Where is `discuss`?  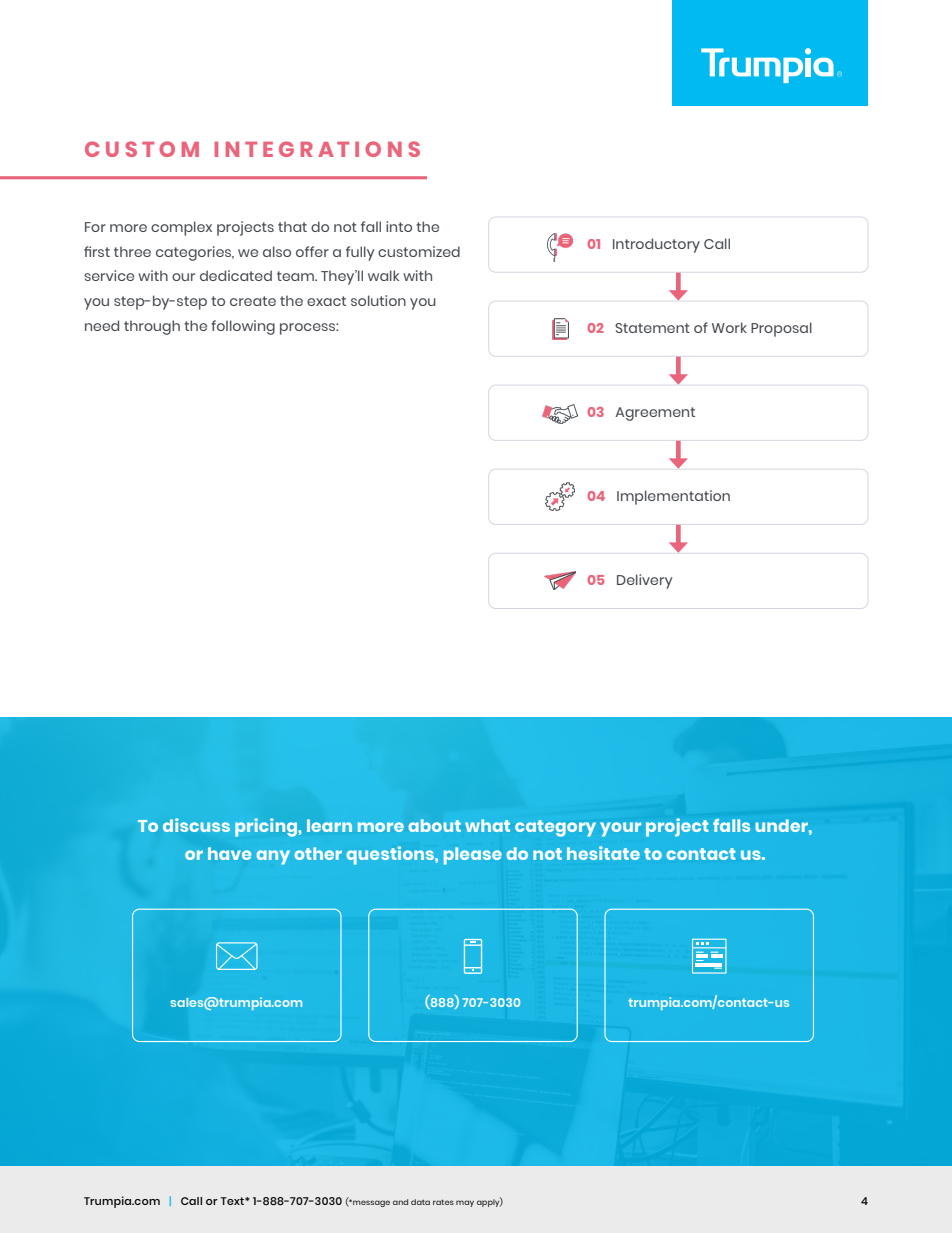
discuss is located at coordinates (196, 825).
